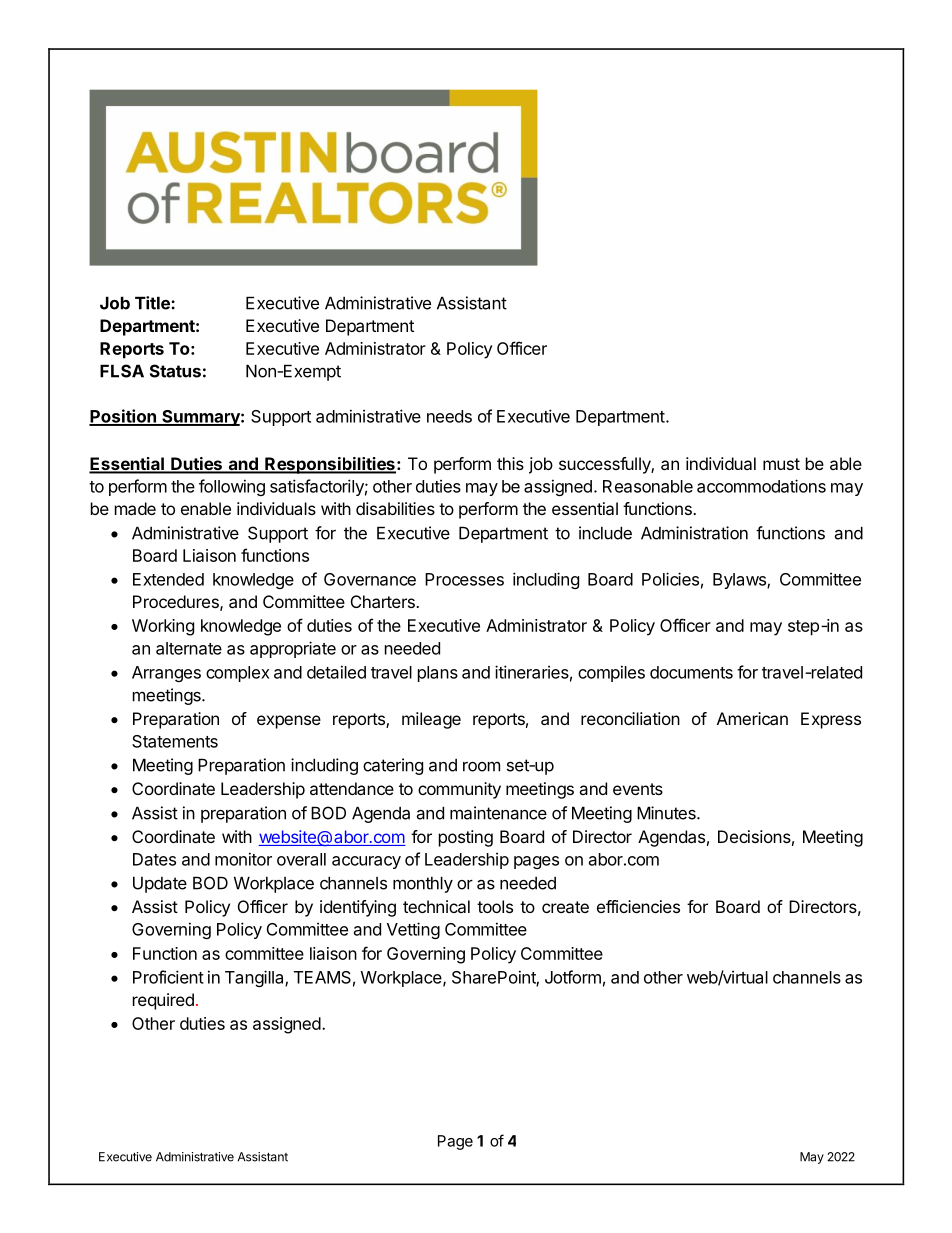 The width and height of the page is (952, 1233). What do you see at coordinates (438, 674) in the page?
I see `plans` at bounding box center [438, 674].
